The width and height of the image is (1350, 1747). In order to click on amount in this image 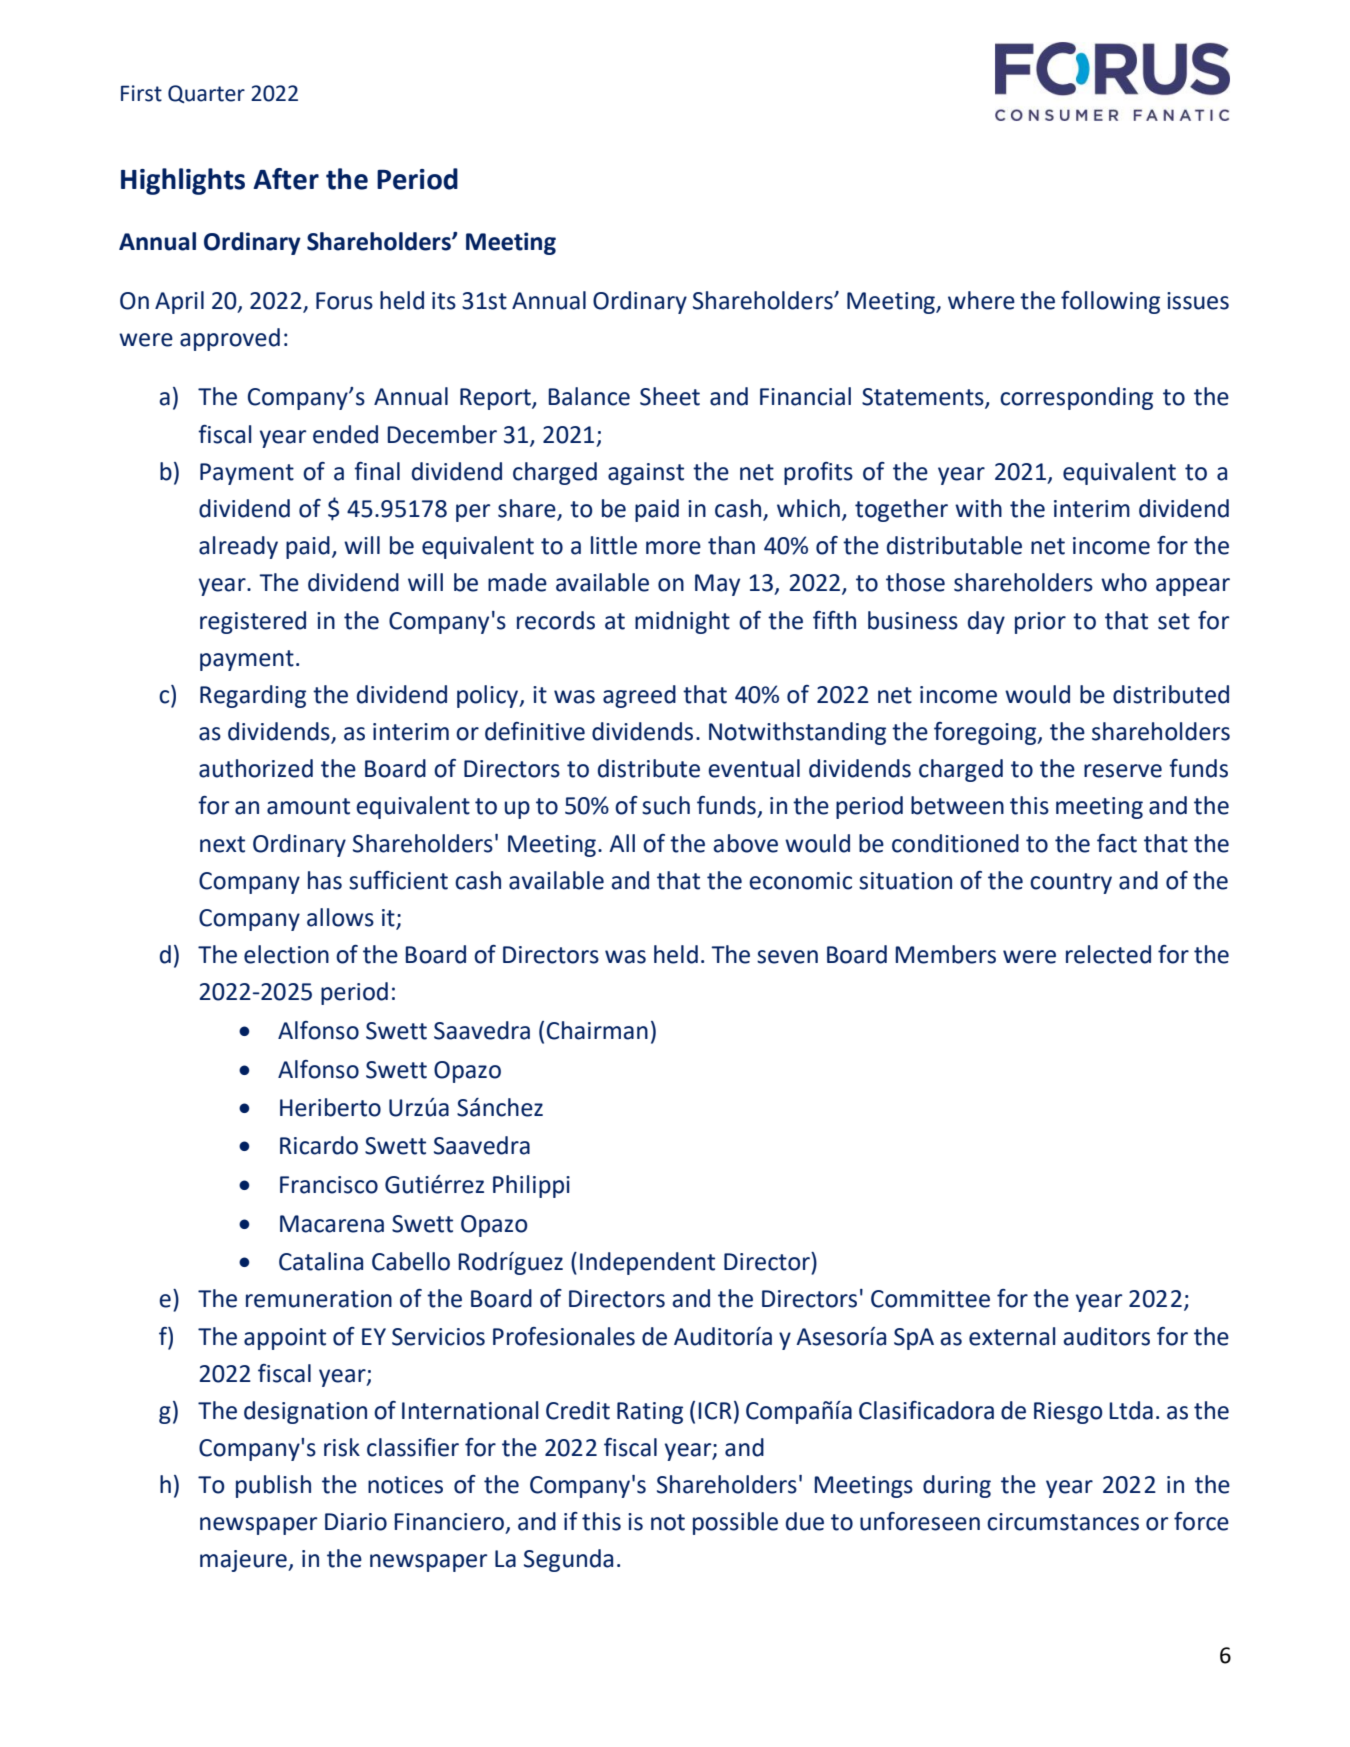, I will do `click(308, 806)`.
